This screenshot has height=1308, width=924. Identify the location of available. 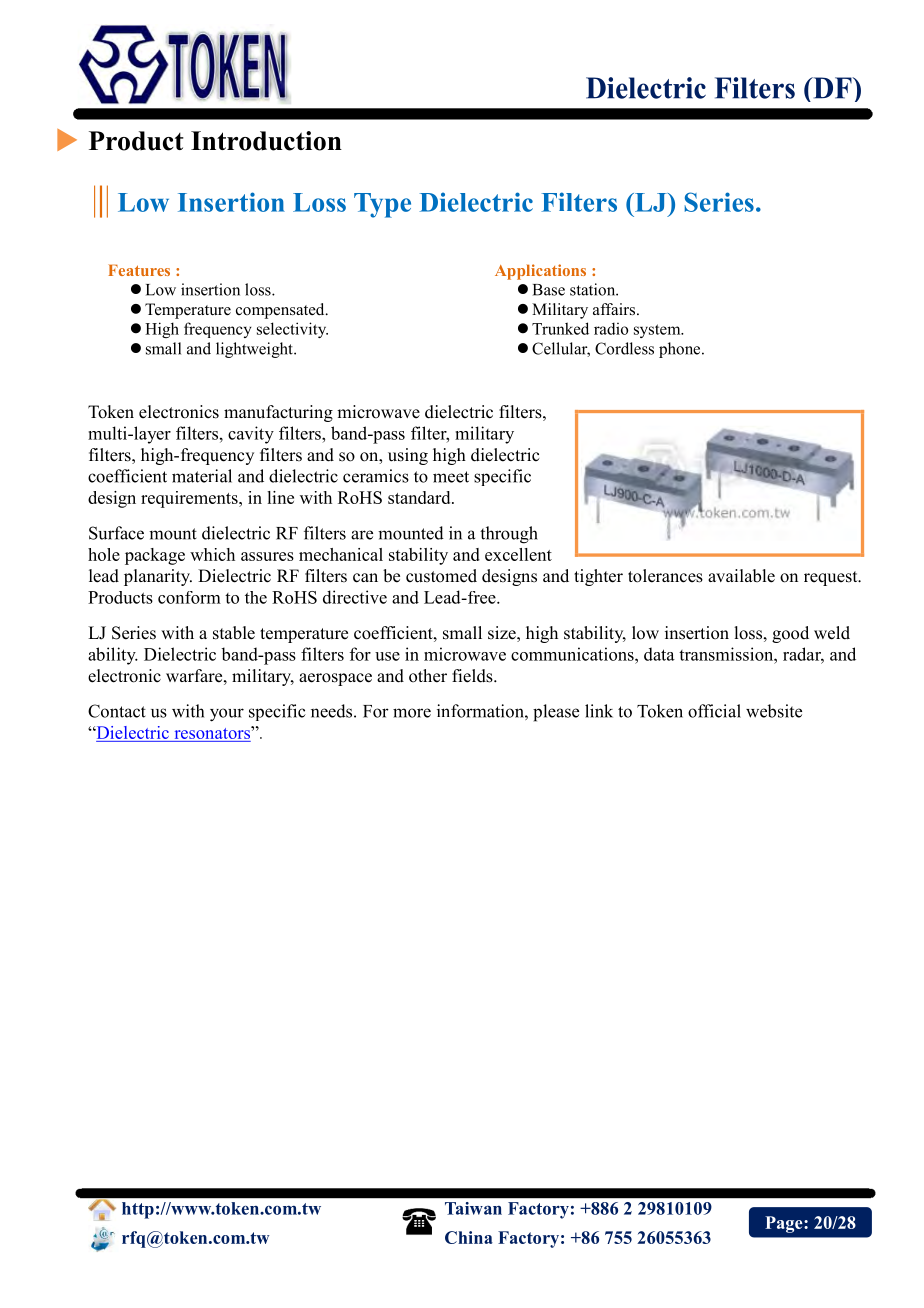
(741, 576).
